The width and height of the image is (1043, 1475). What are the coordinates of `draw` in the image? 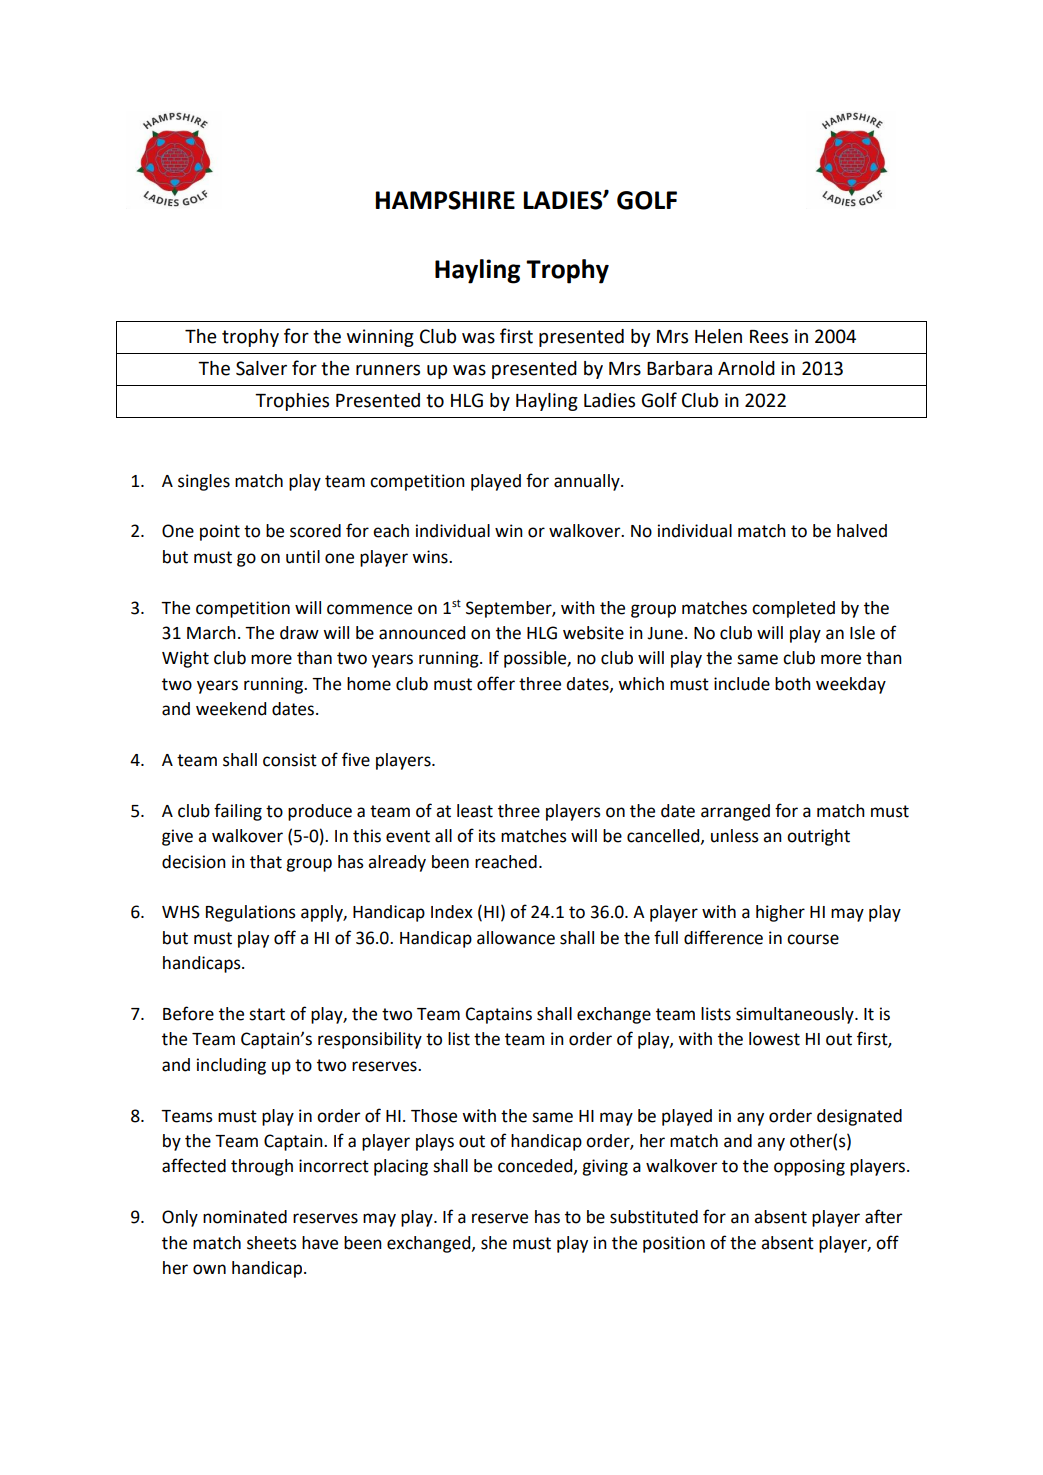 It's located at (299, 633).
